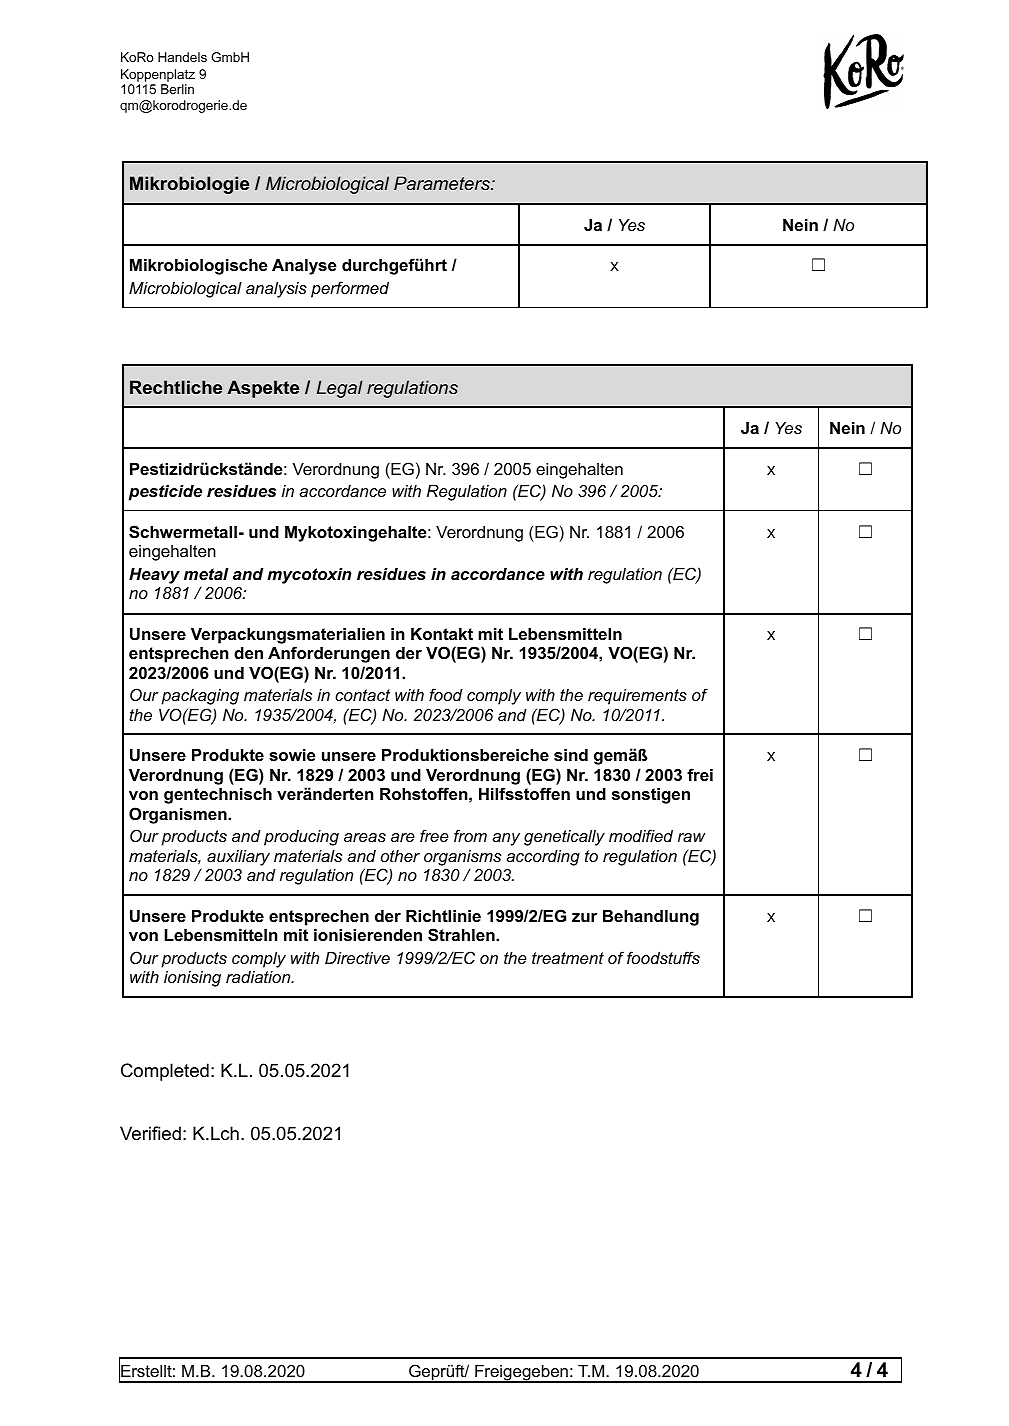 The height and width of the page is (1426, 1009). What do you see at coordinates (165, 1072) in the page?
I see `Completed` at bounding box center [165, 1072].
